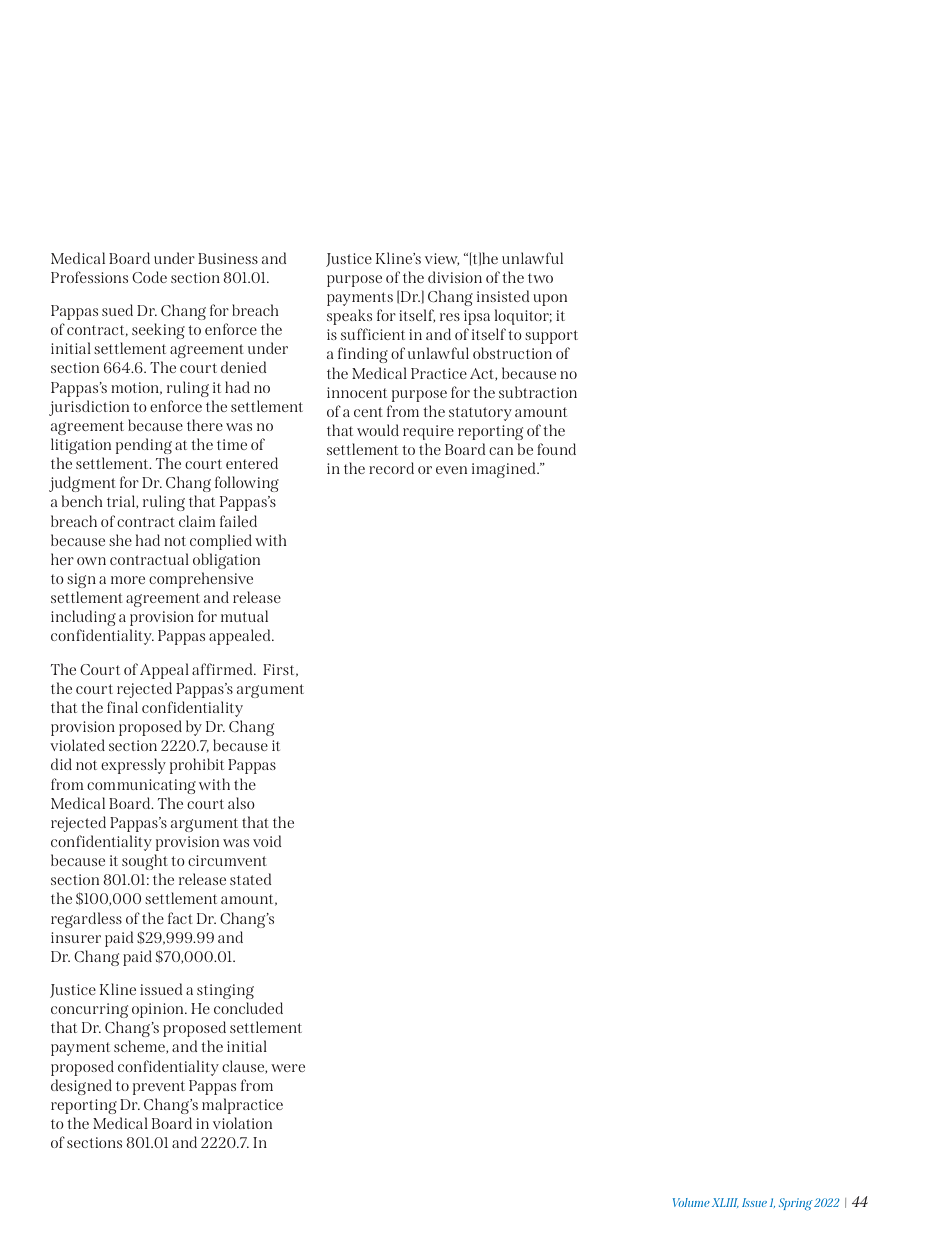 Image resolution: width=952 pixels, height=1233 pixels. Describe the element at coordinates (288, 1068) in the page. I see `were` at that location.
